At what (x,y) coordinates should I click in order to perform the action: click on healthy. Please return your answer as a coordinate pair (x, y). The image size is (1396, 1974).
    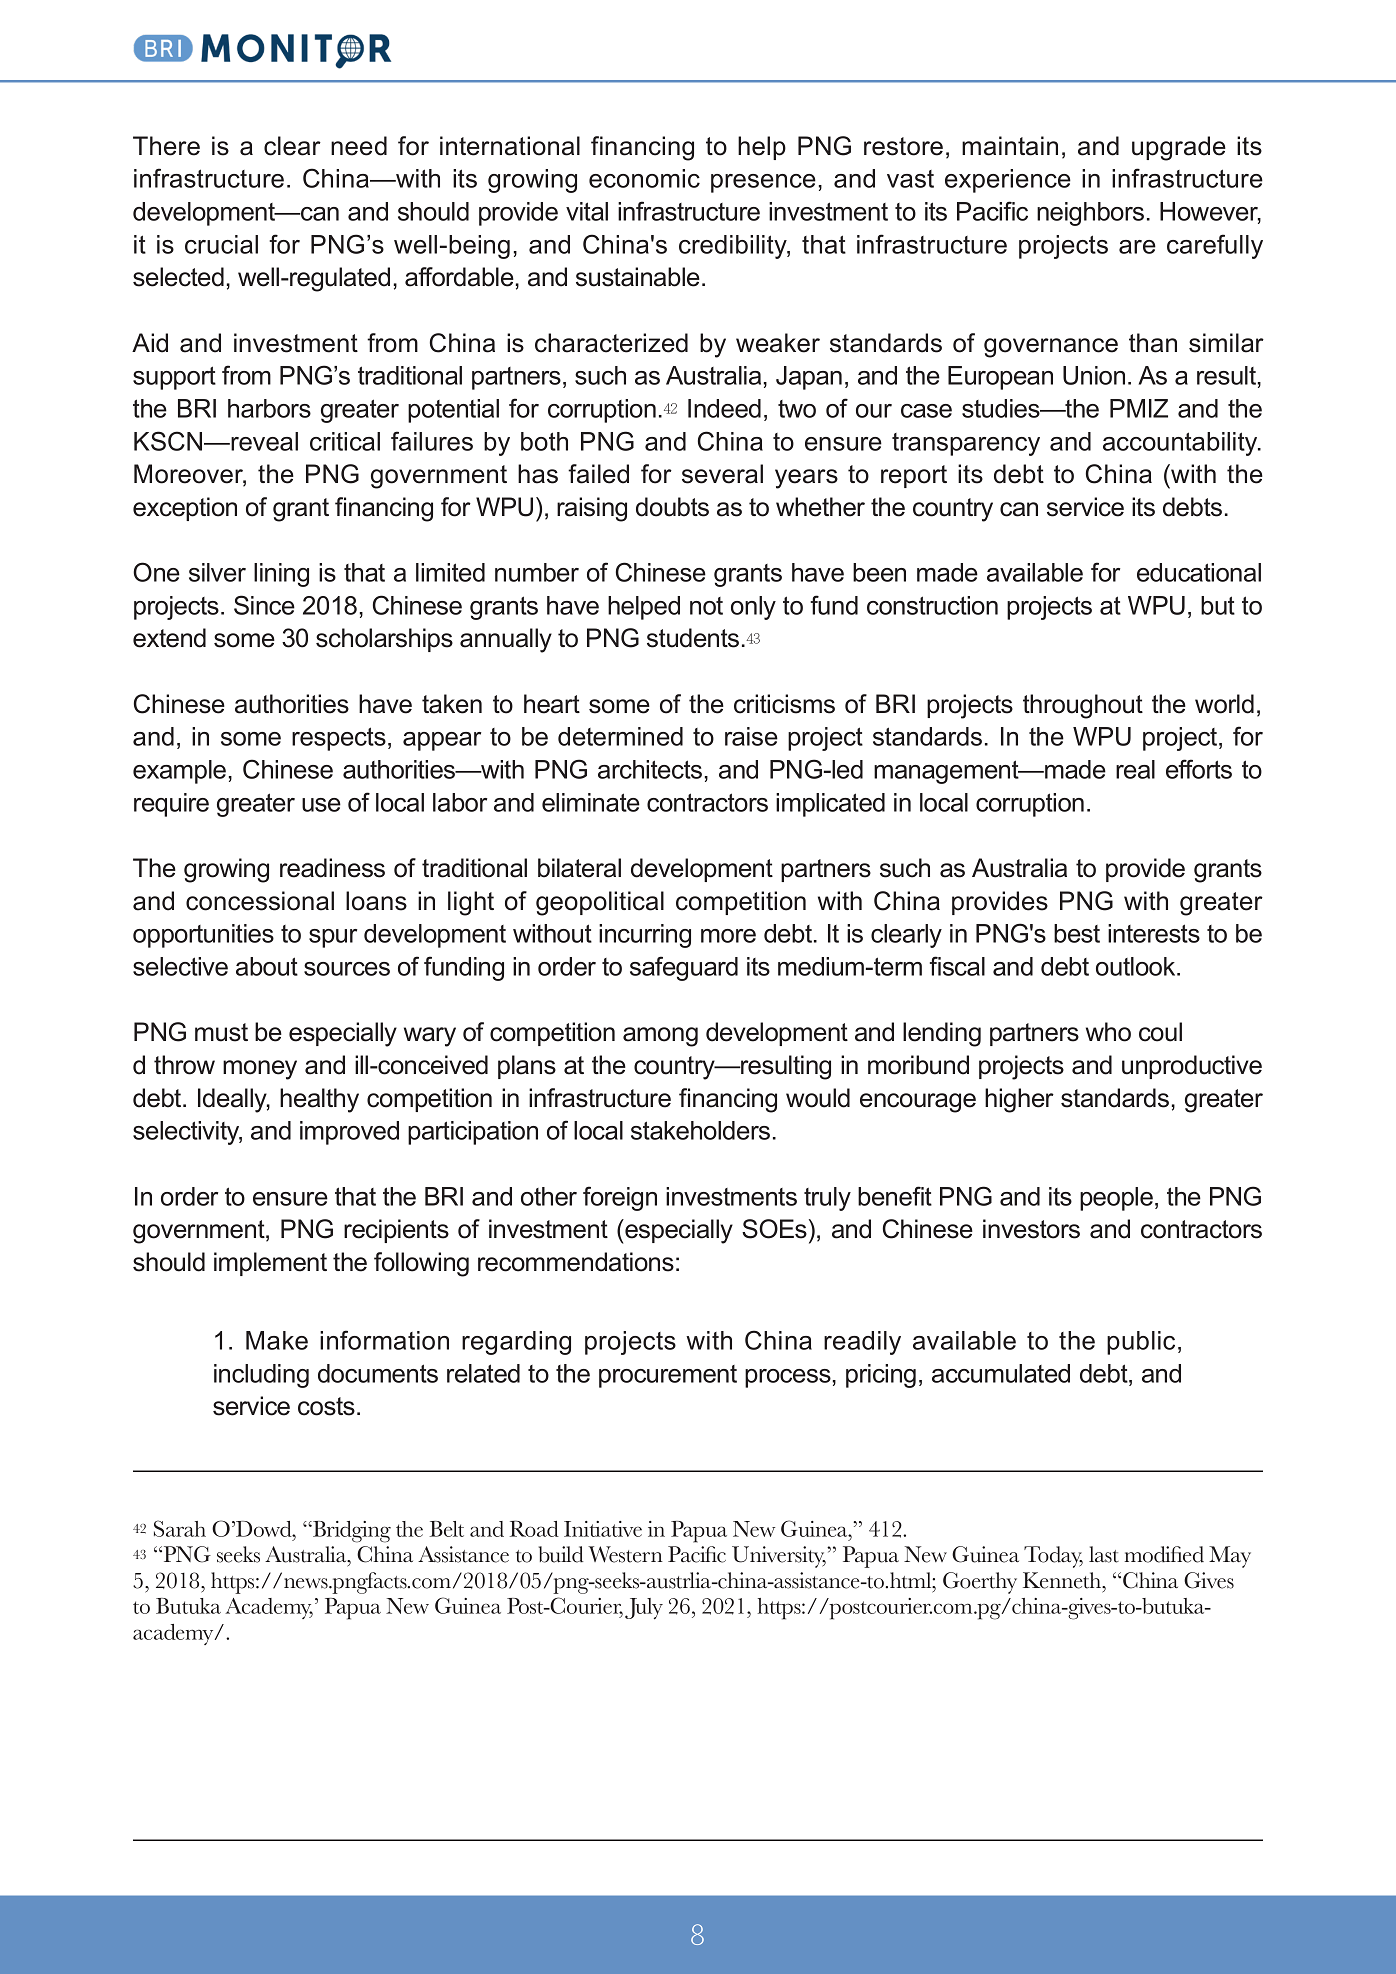
    Looking at the image, I should click on (319, 1100).
